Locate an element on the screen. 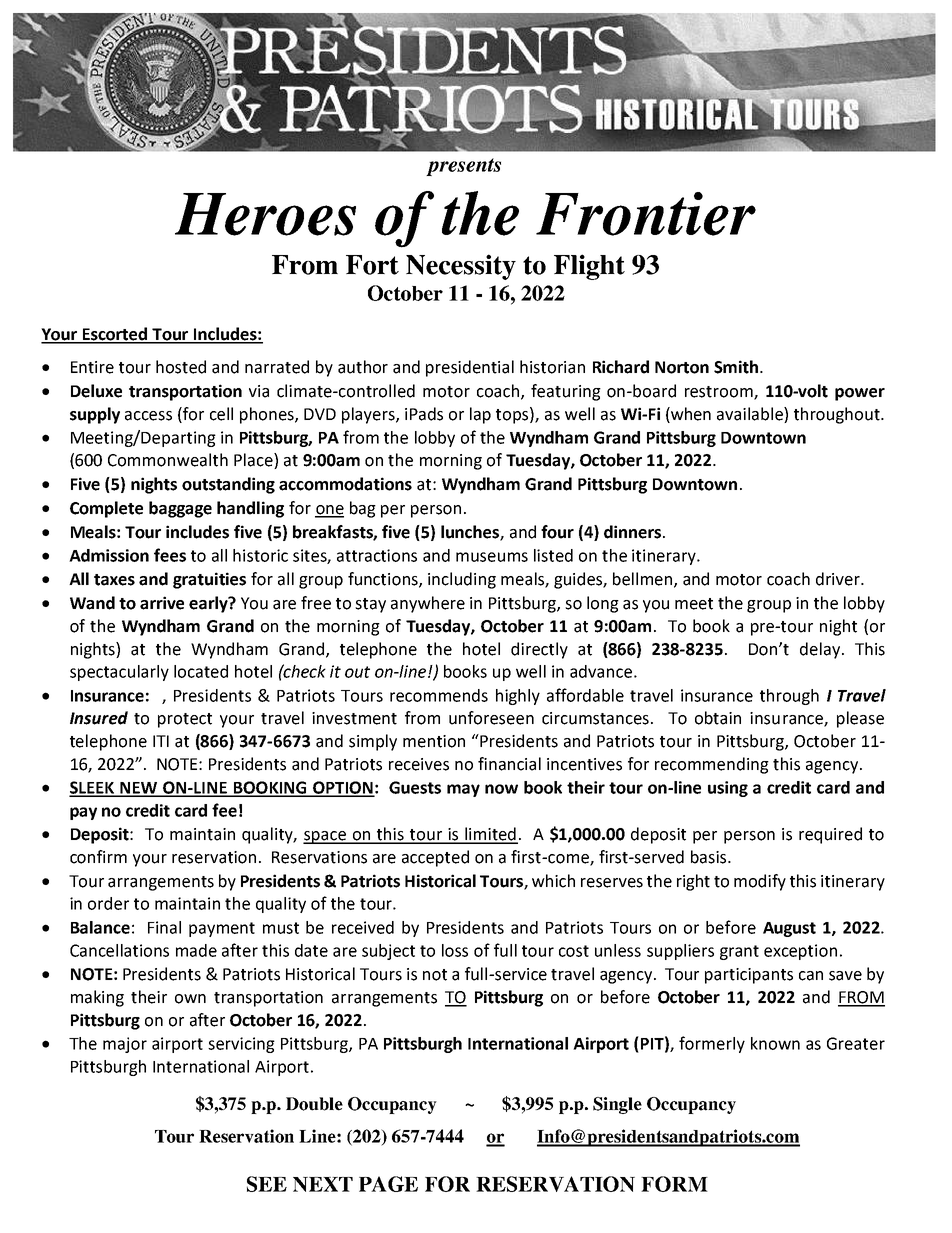 Image resolution: width=952 pixels, height=1233 pixels. recommends is located at coordinates (439, 695).
